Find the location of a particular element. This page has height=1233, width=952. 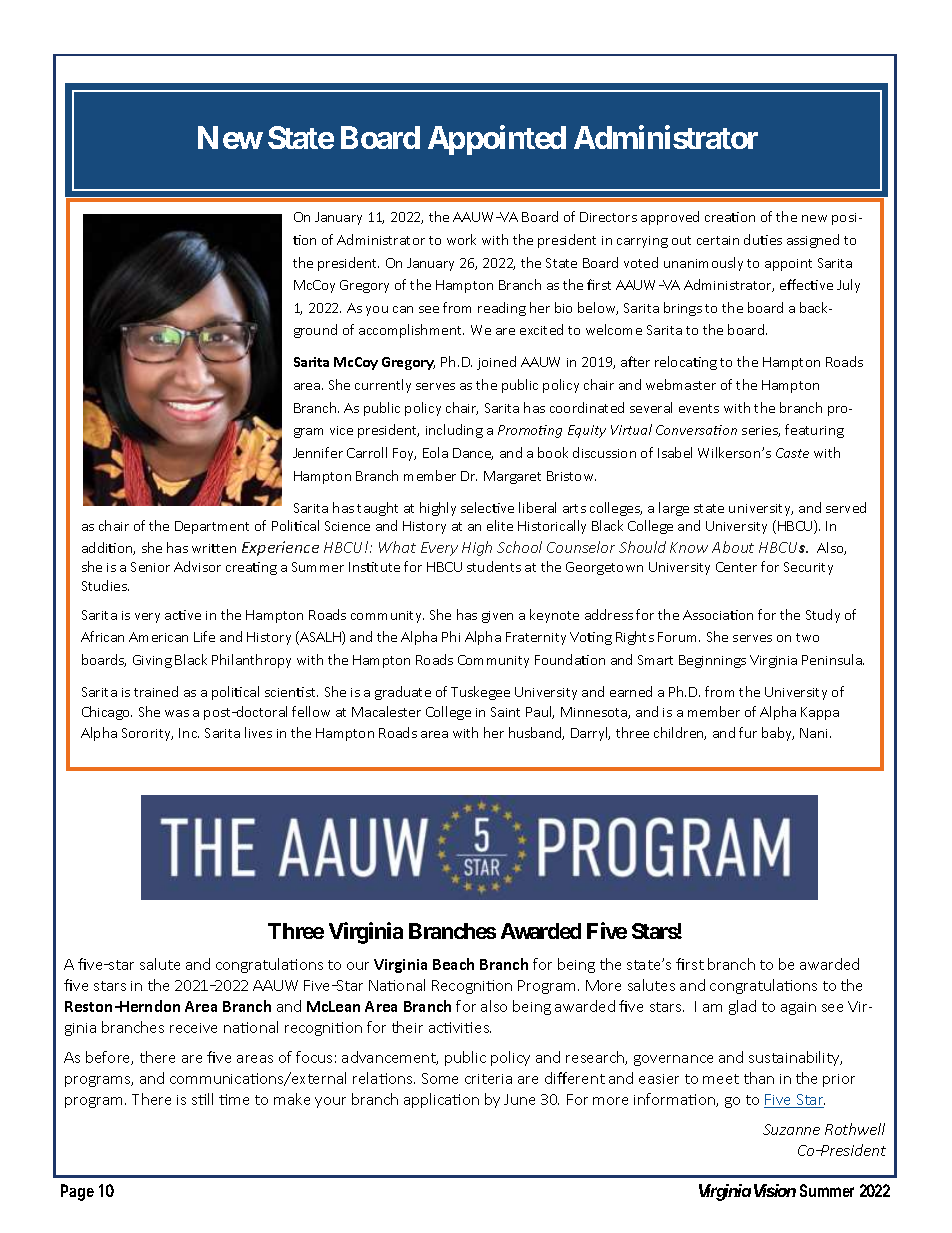

two is located at coordinates (807, 637).
